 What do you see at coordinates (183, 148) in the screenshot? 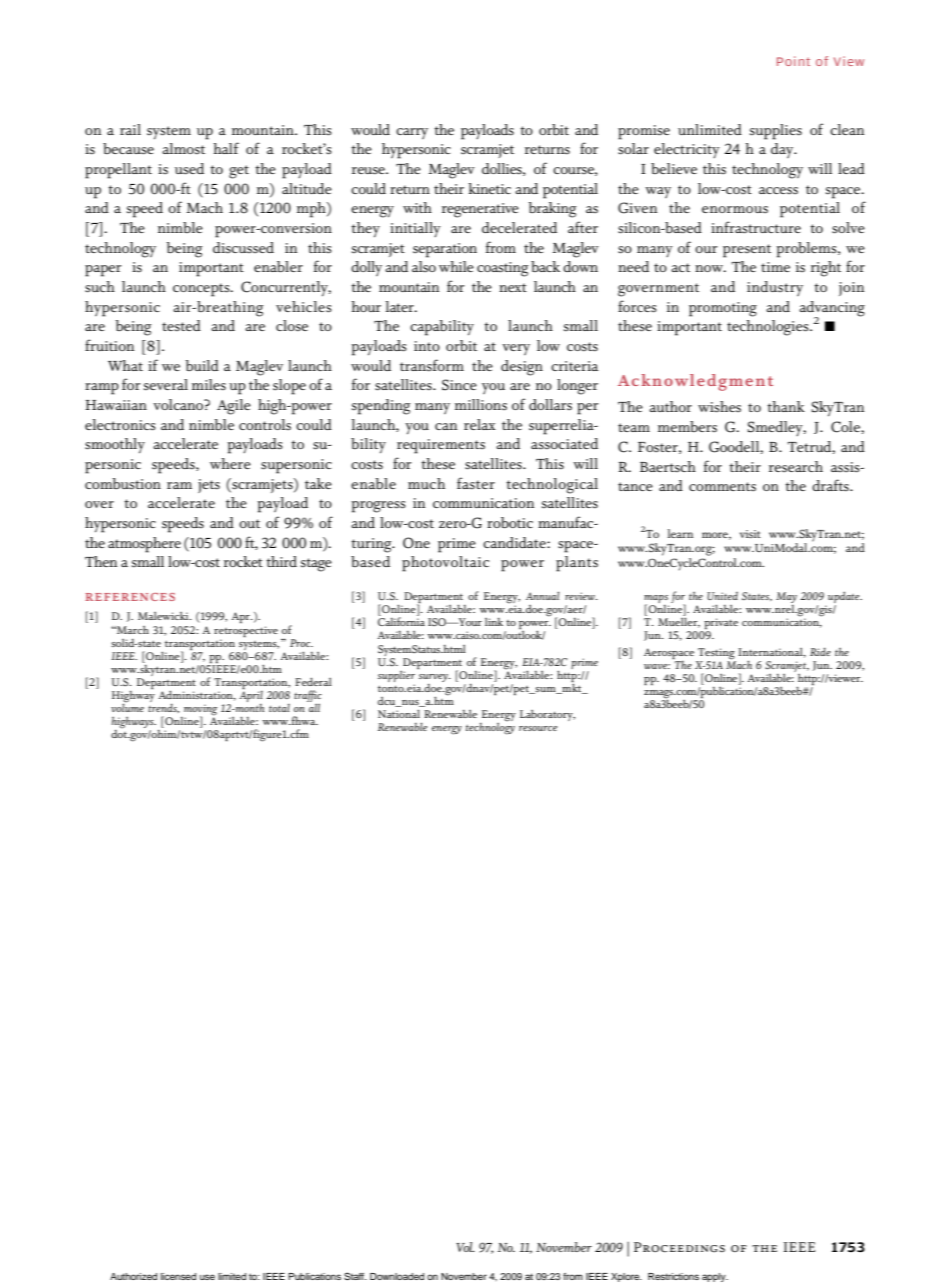
I see `almost` at bounding box center [183, 148].
